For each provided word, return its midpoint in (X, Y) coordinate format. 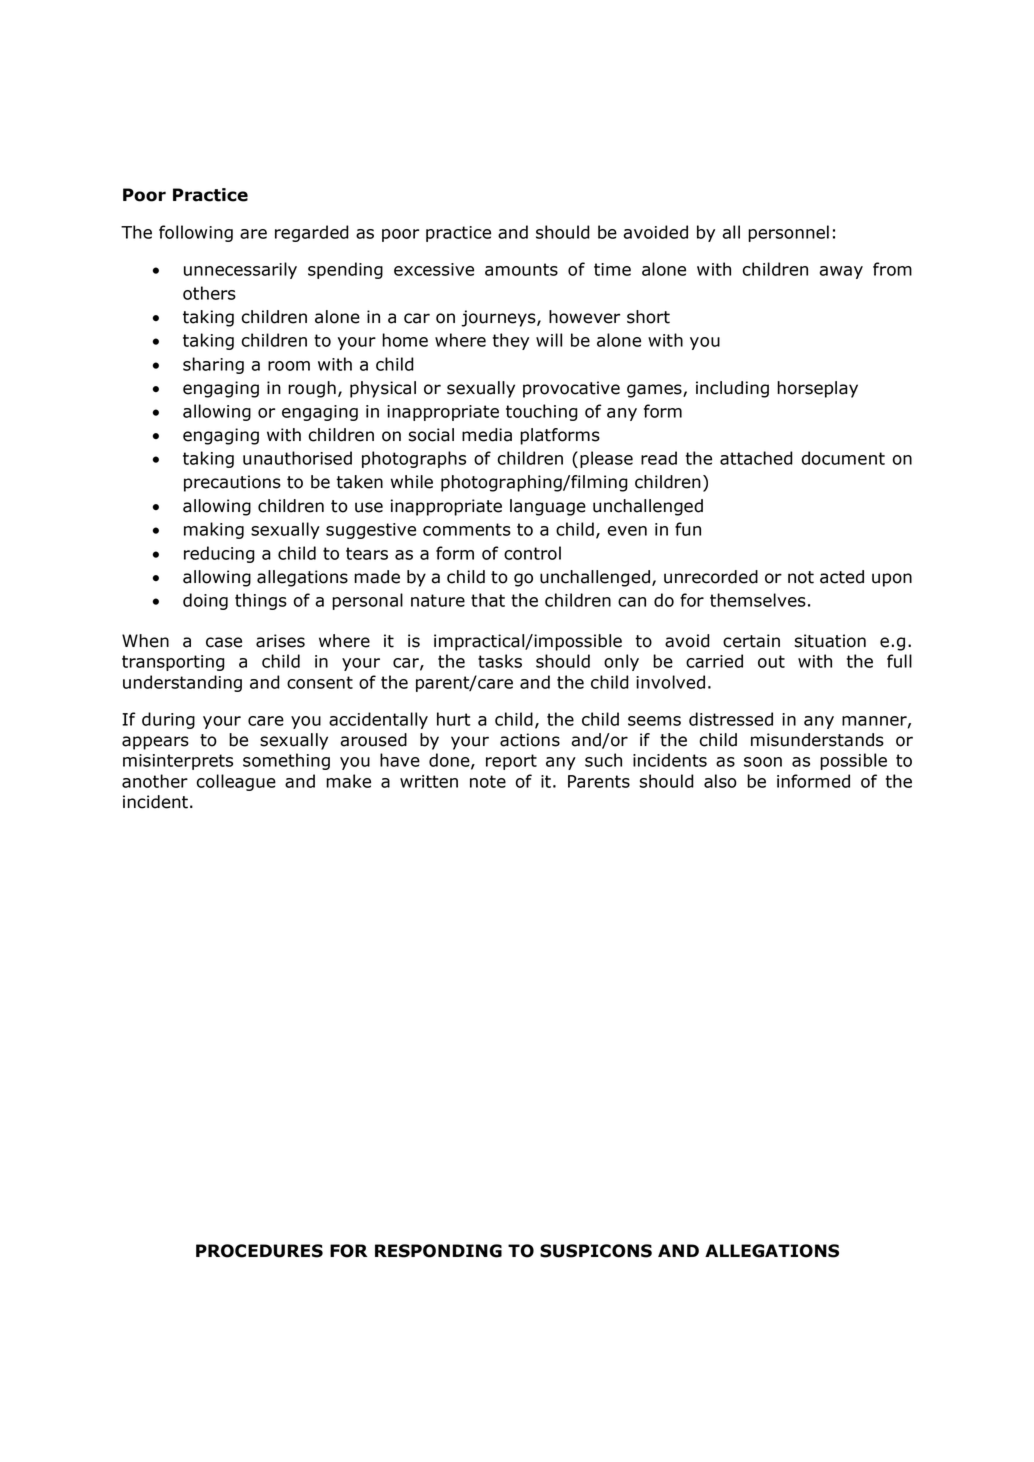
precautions (232, 483)
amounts (521, 269)
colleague (236, 782)
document (843, 458)
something (286, 761)
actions (530, 740)
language (548, 507)
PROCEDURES (259, 1251)
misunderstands (817, 740)
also (720, 781)
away (841, 272)
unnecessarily (240, 270)
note (488, 781)
